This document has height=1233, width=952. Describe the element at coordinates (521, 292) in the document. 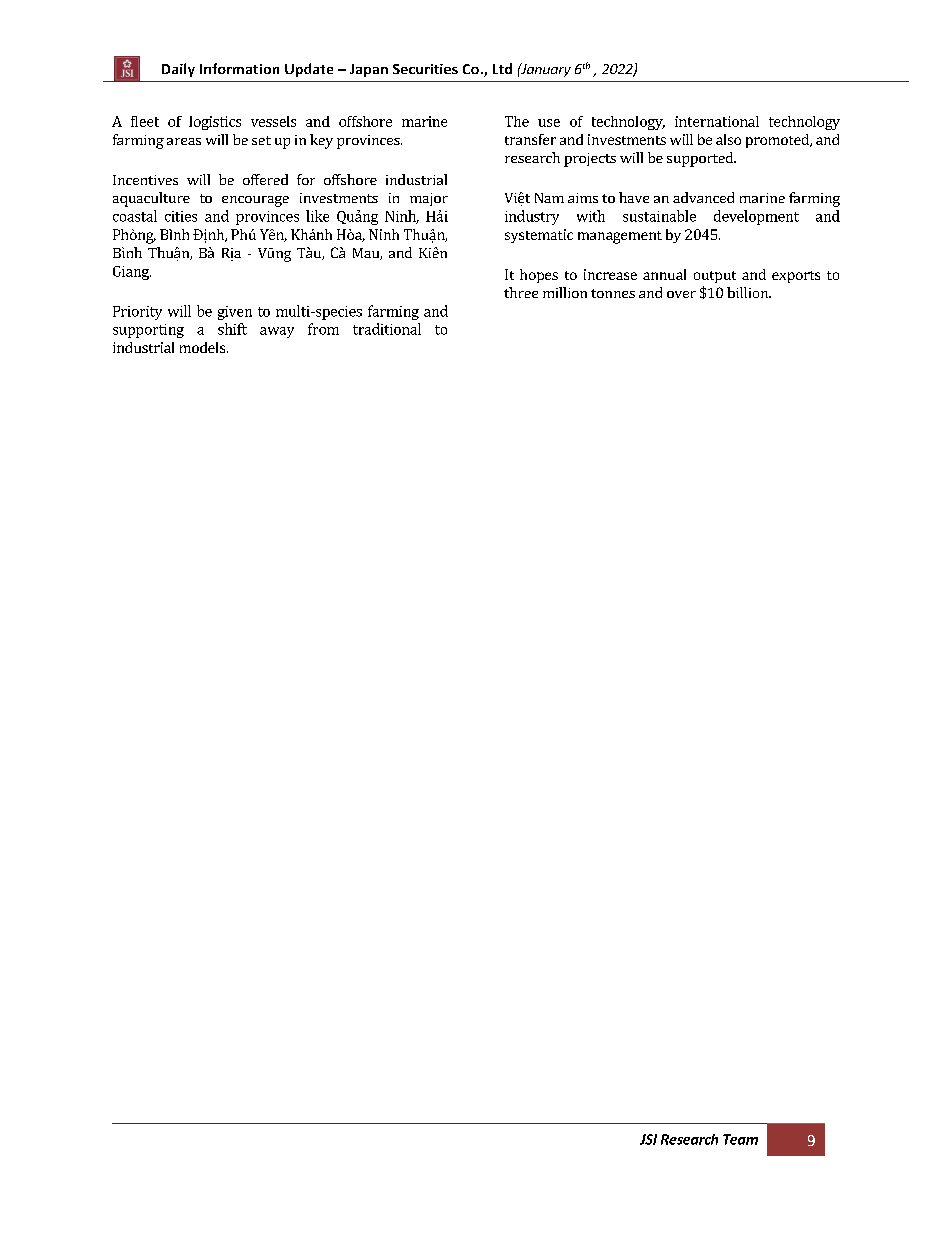

I see `three` at that location.
